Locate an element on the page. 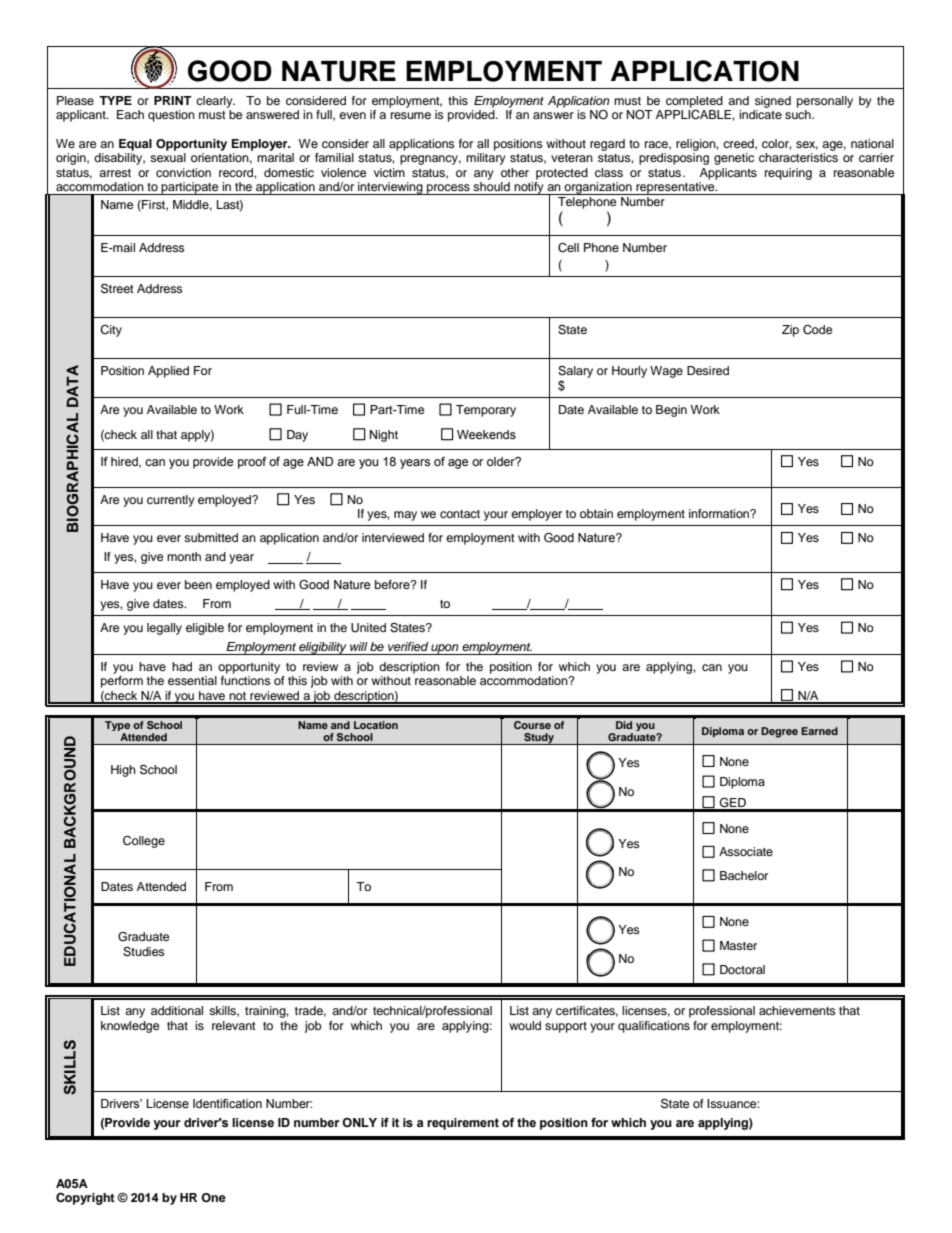  contact is located at coordinates (460, 514).
